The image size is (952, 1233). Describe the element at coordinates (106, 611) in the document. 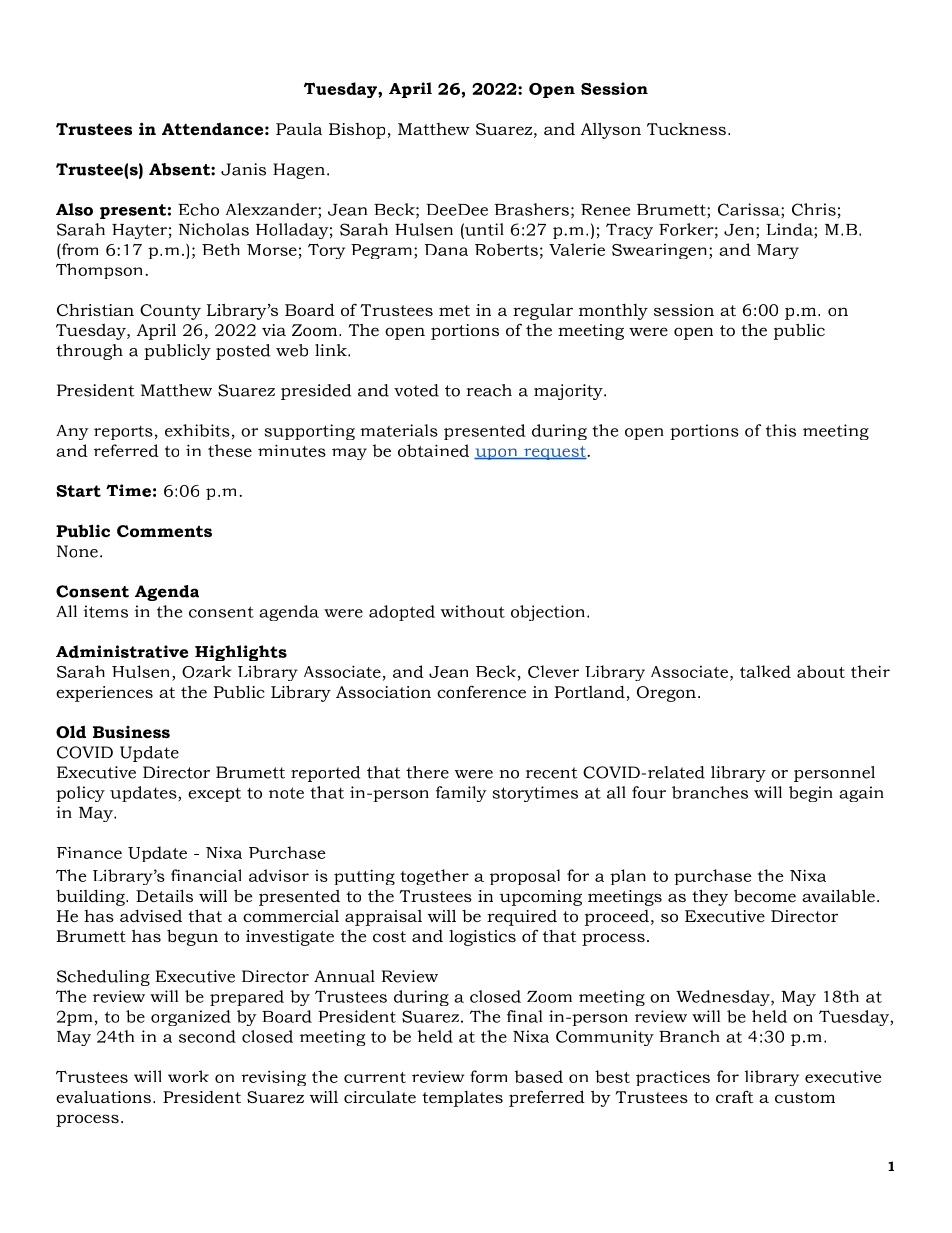

I see `items` at that location.
